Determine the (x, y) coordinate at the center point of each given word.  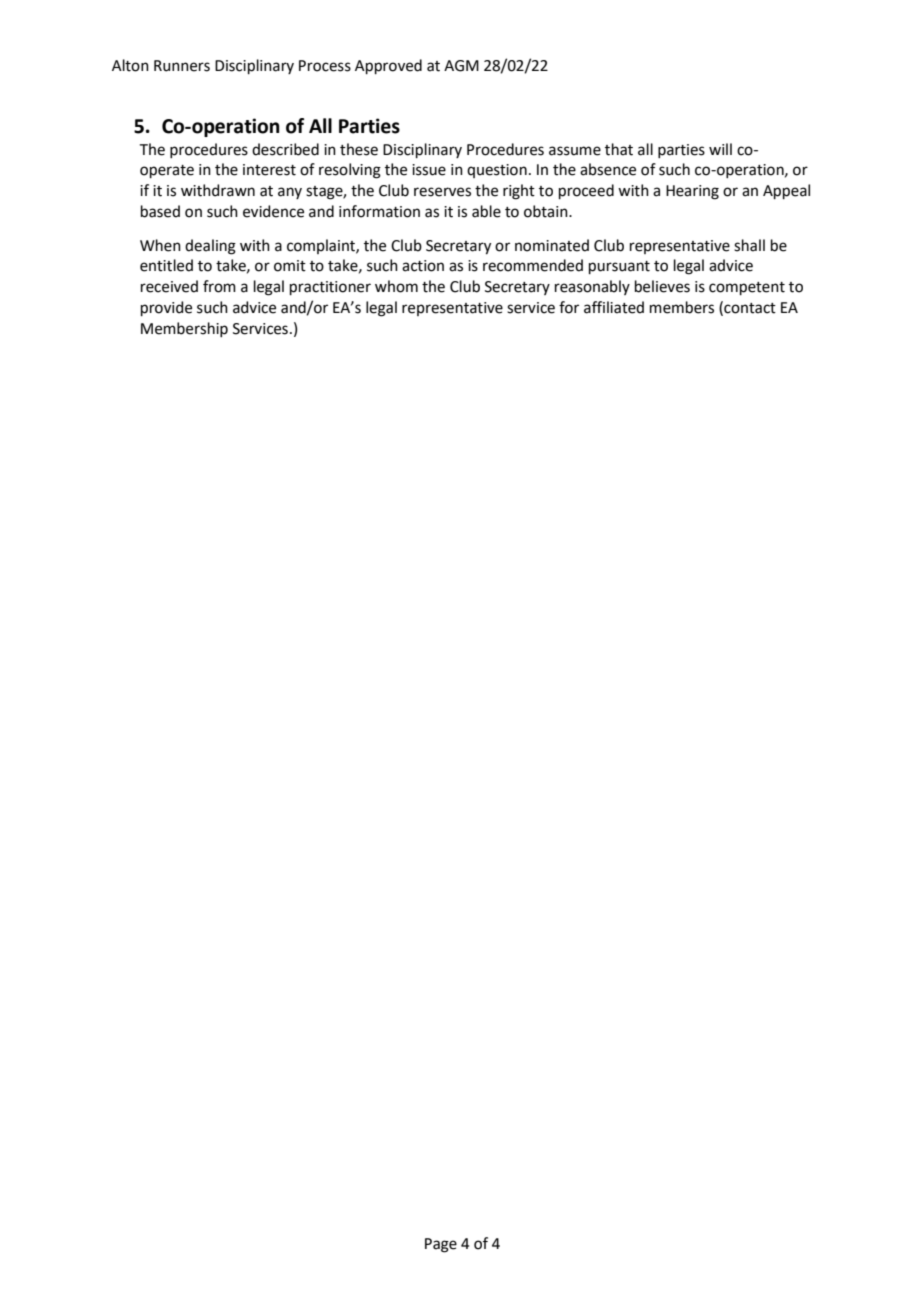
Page (441, 1245)
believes (662, 286)
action (423, 266)
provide (166, 308)
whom (396, 286)
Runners (182, 66)
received (169, 286)
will (720, 149)
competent (747, 288)
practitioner (330, 288)
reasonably (592, 287)
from (219, 286)
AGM (461, 66)
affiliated (614, 307)
